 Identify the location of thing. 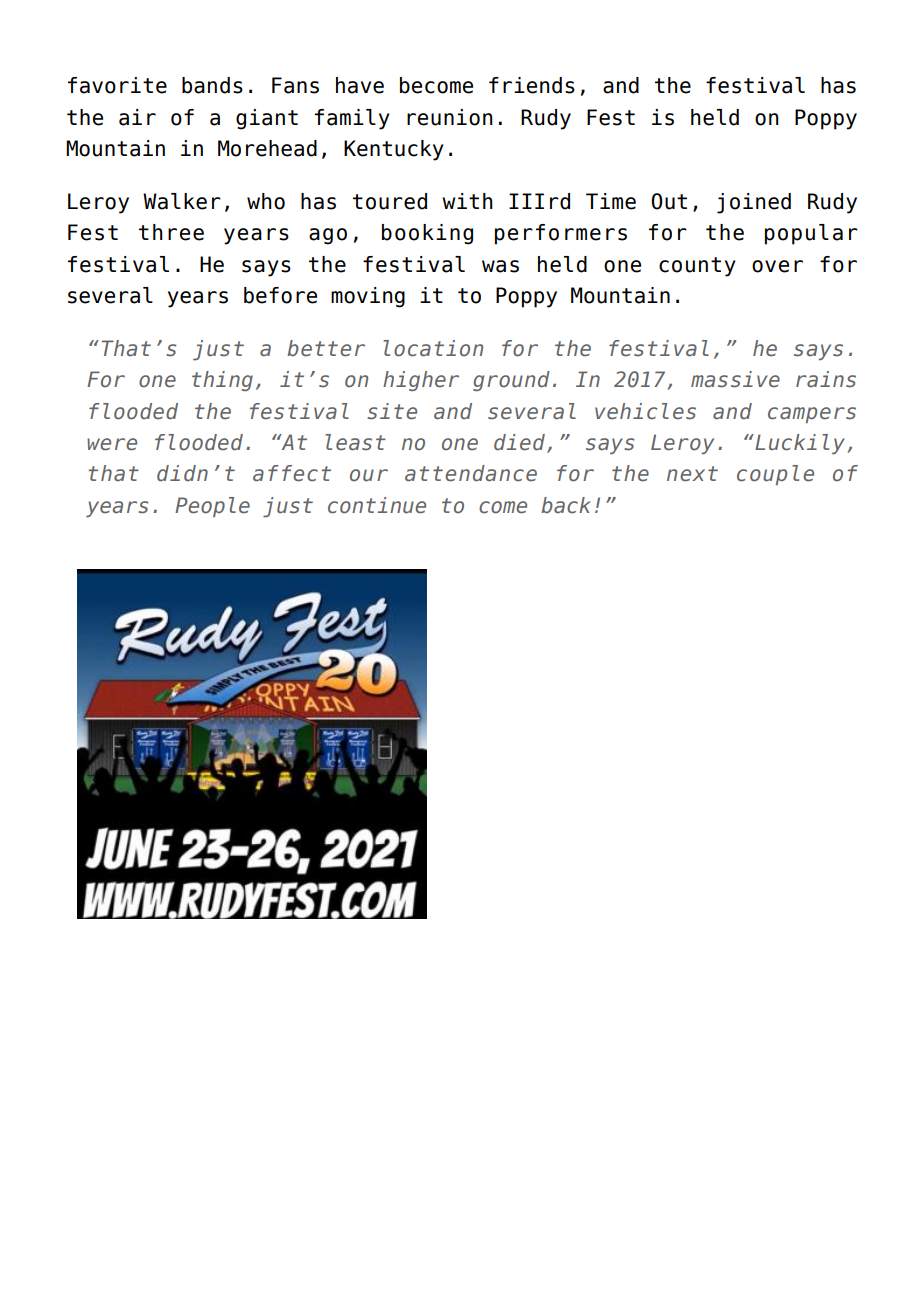
(222, 381).
